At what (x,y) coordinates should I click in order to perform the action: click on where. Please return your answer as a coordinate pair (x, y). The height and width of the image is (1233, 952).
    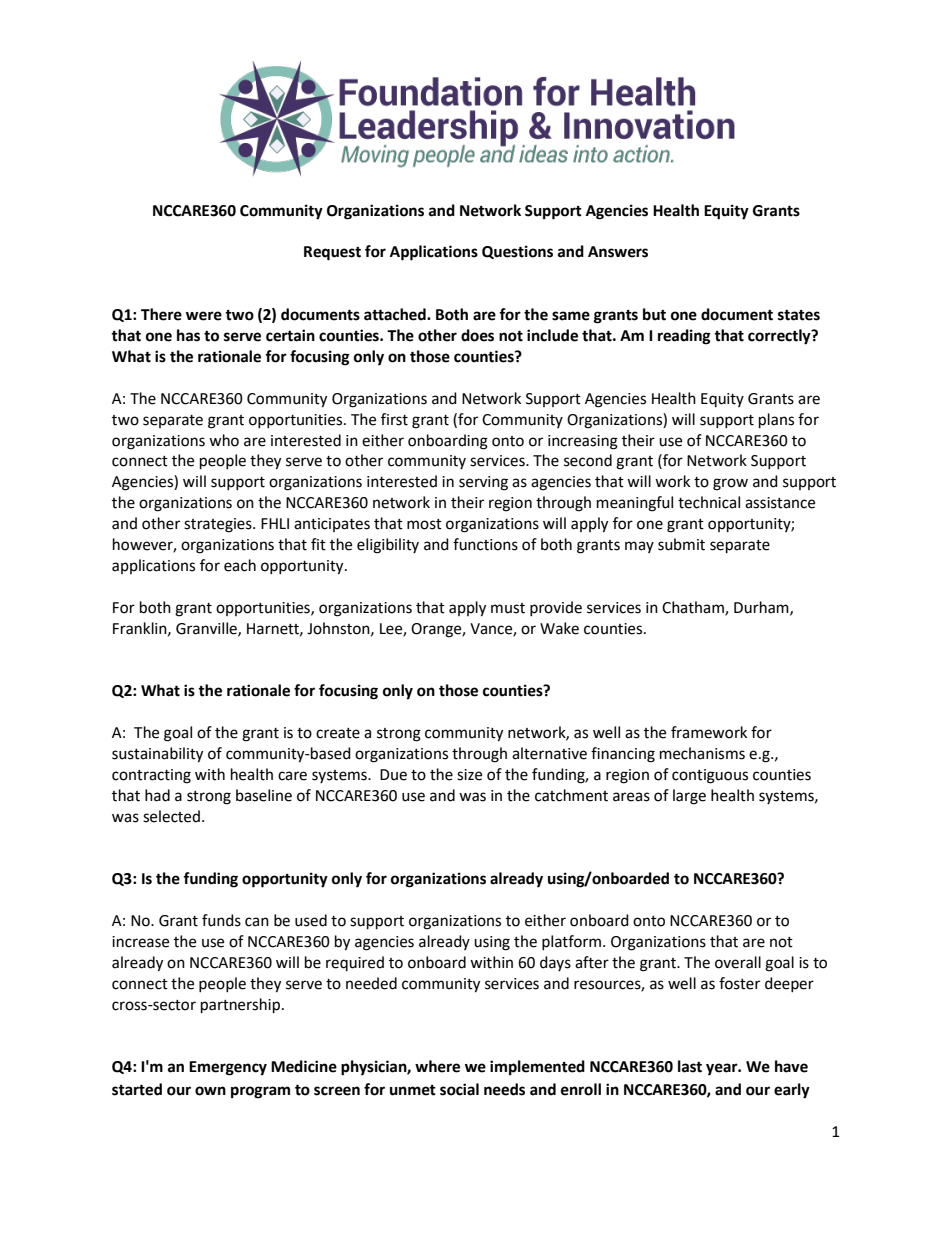
    Looking at the image, I should click on (437, 1066).
